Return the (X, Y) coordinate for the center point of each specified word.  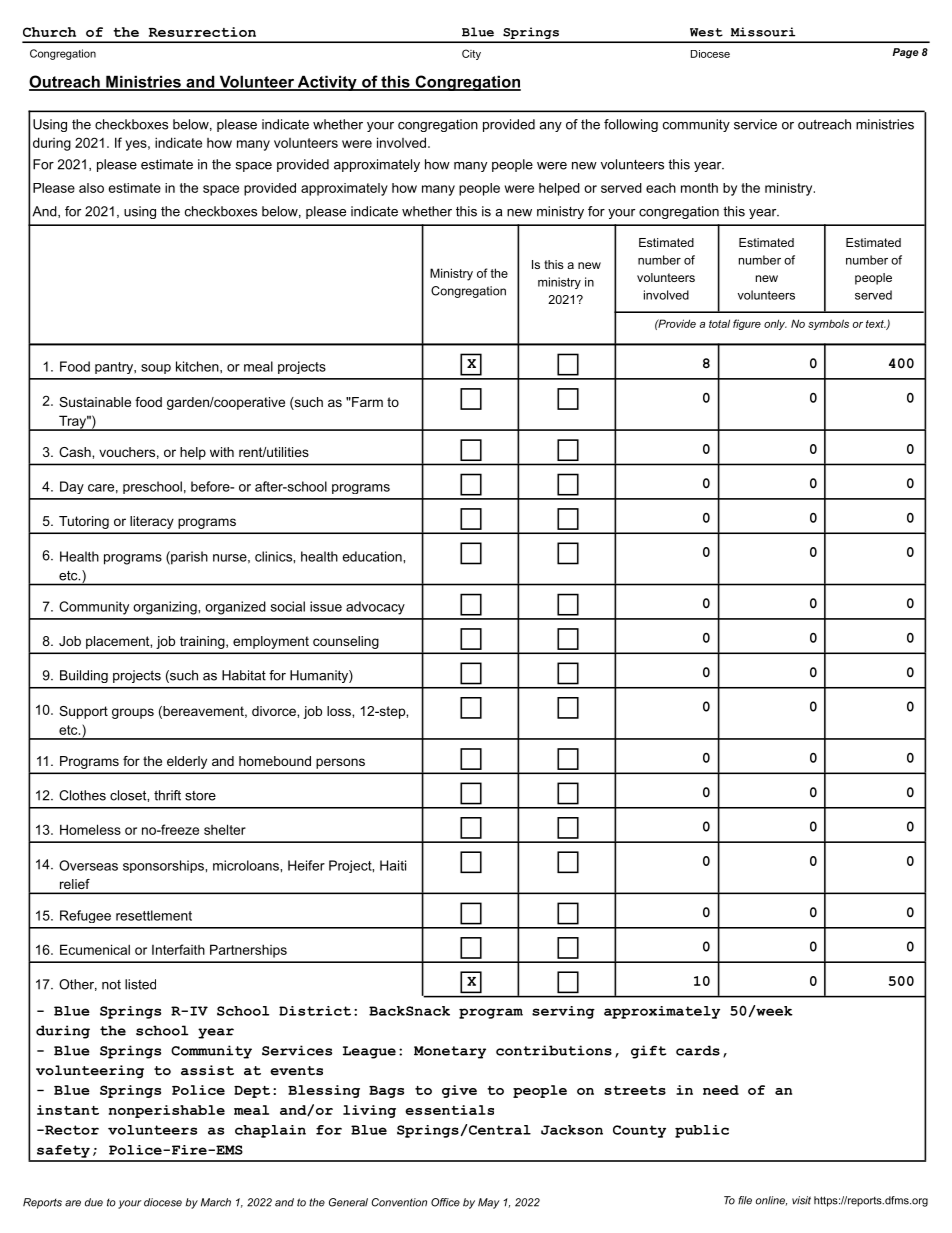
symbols (828, 324)
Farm (366, 402)
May (489, 1203)
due (94, 1202)
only (775, 324)
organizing (166, 608)
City (471, 54)
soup (156, 369)
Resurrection (202, 32)
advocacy (375, 608)
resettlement (154, 915)
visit (801, 1200)
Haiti (393, 865)
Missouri (763, 32)
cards (698, 1050)
